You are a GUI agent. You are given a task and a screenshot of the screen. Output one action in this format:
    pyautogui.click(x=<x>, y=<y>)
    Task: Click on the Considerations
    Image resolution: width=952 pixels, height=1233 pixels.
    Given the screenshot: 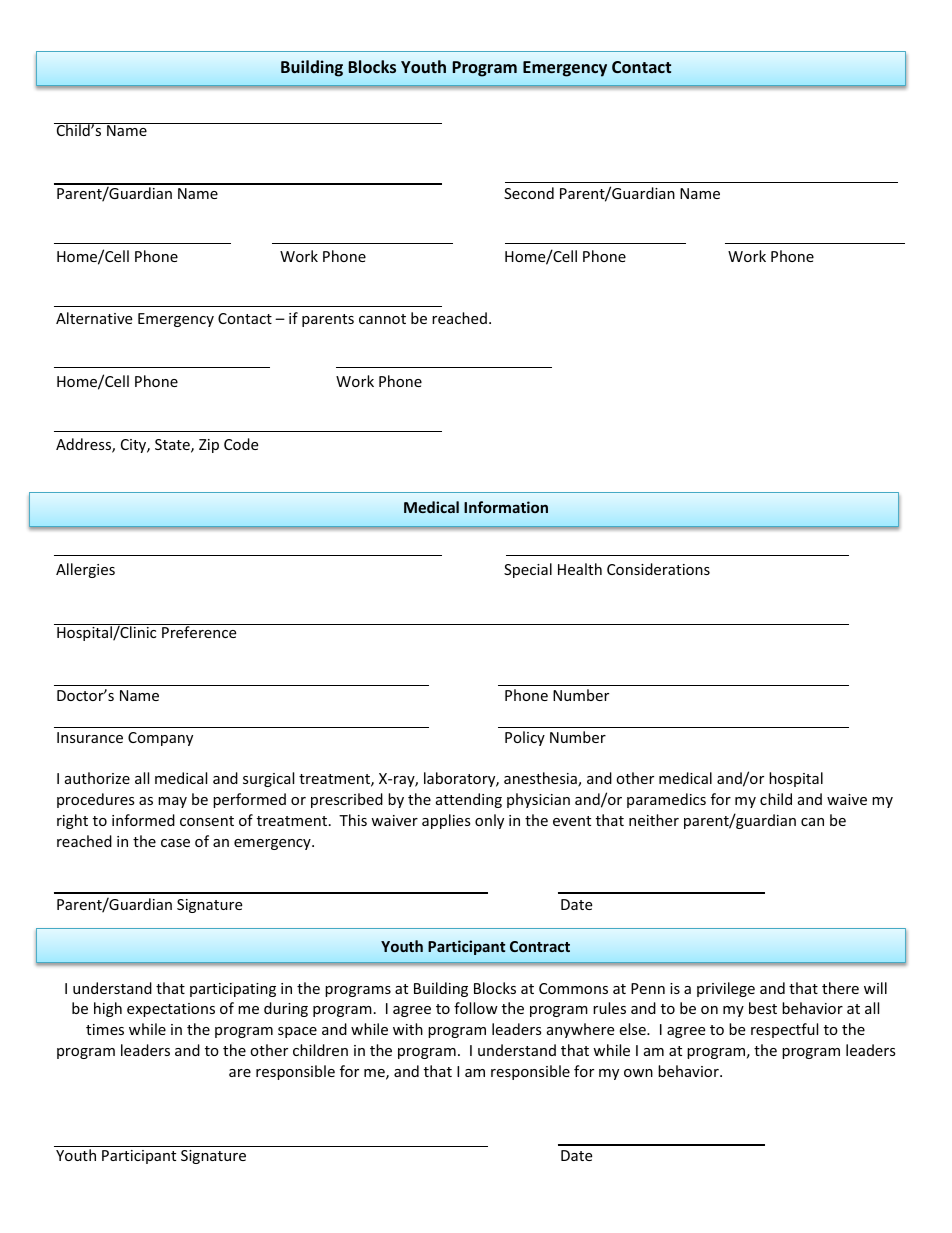 What is the action you would take?
    pyautogui.click(x=658, y=569)
